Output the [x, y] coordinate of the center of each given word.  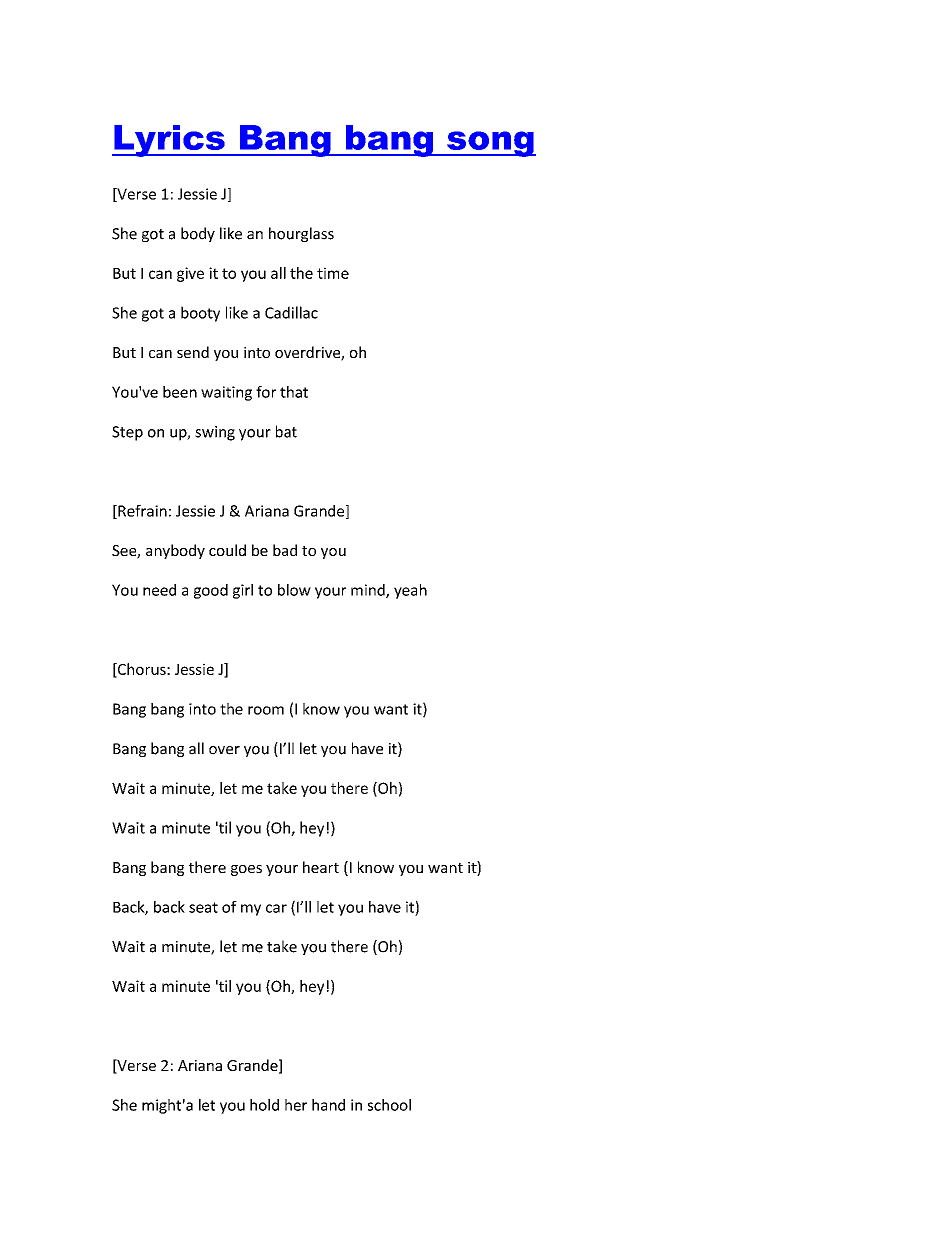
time [333, 273]
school [389, 1105]
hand [328, 1105]
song [490, 144]
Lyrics [169, 141]
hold [264, 1105]
